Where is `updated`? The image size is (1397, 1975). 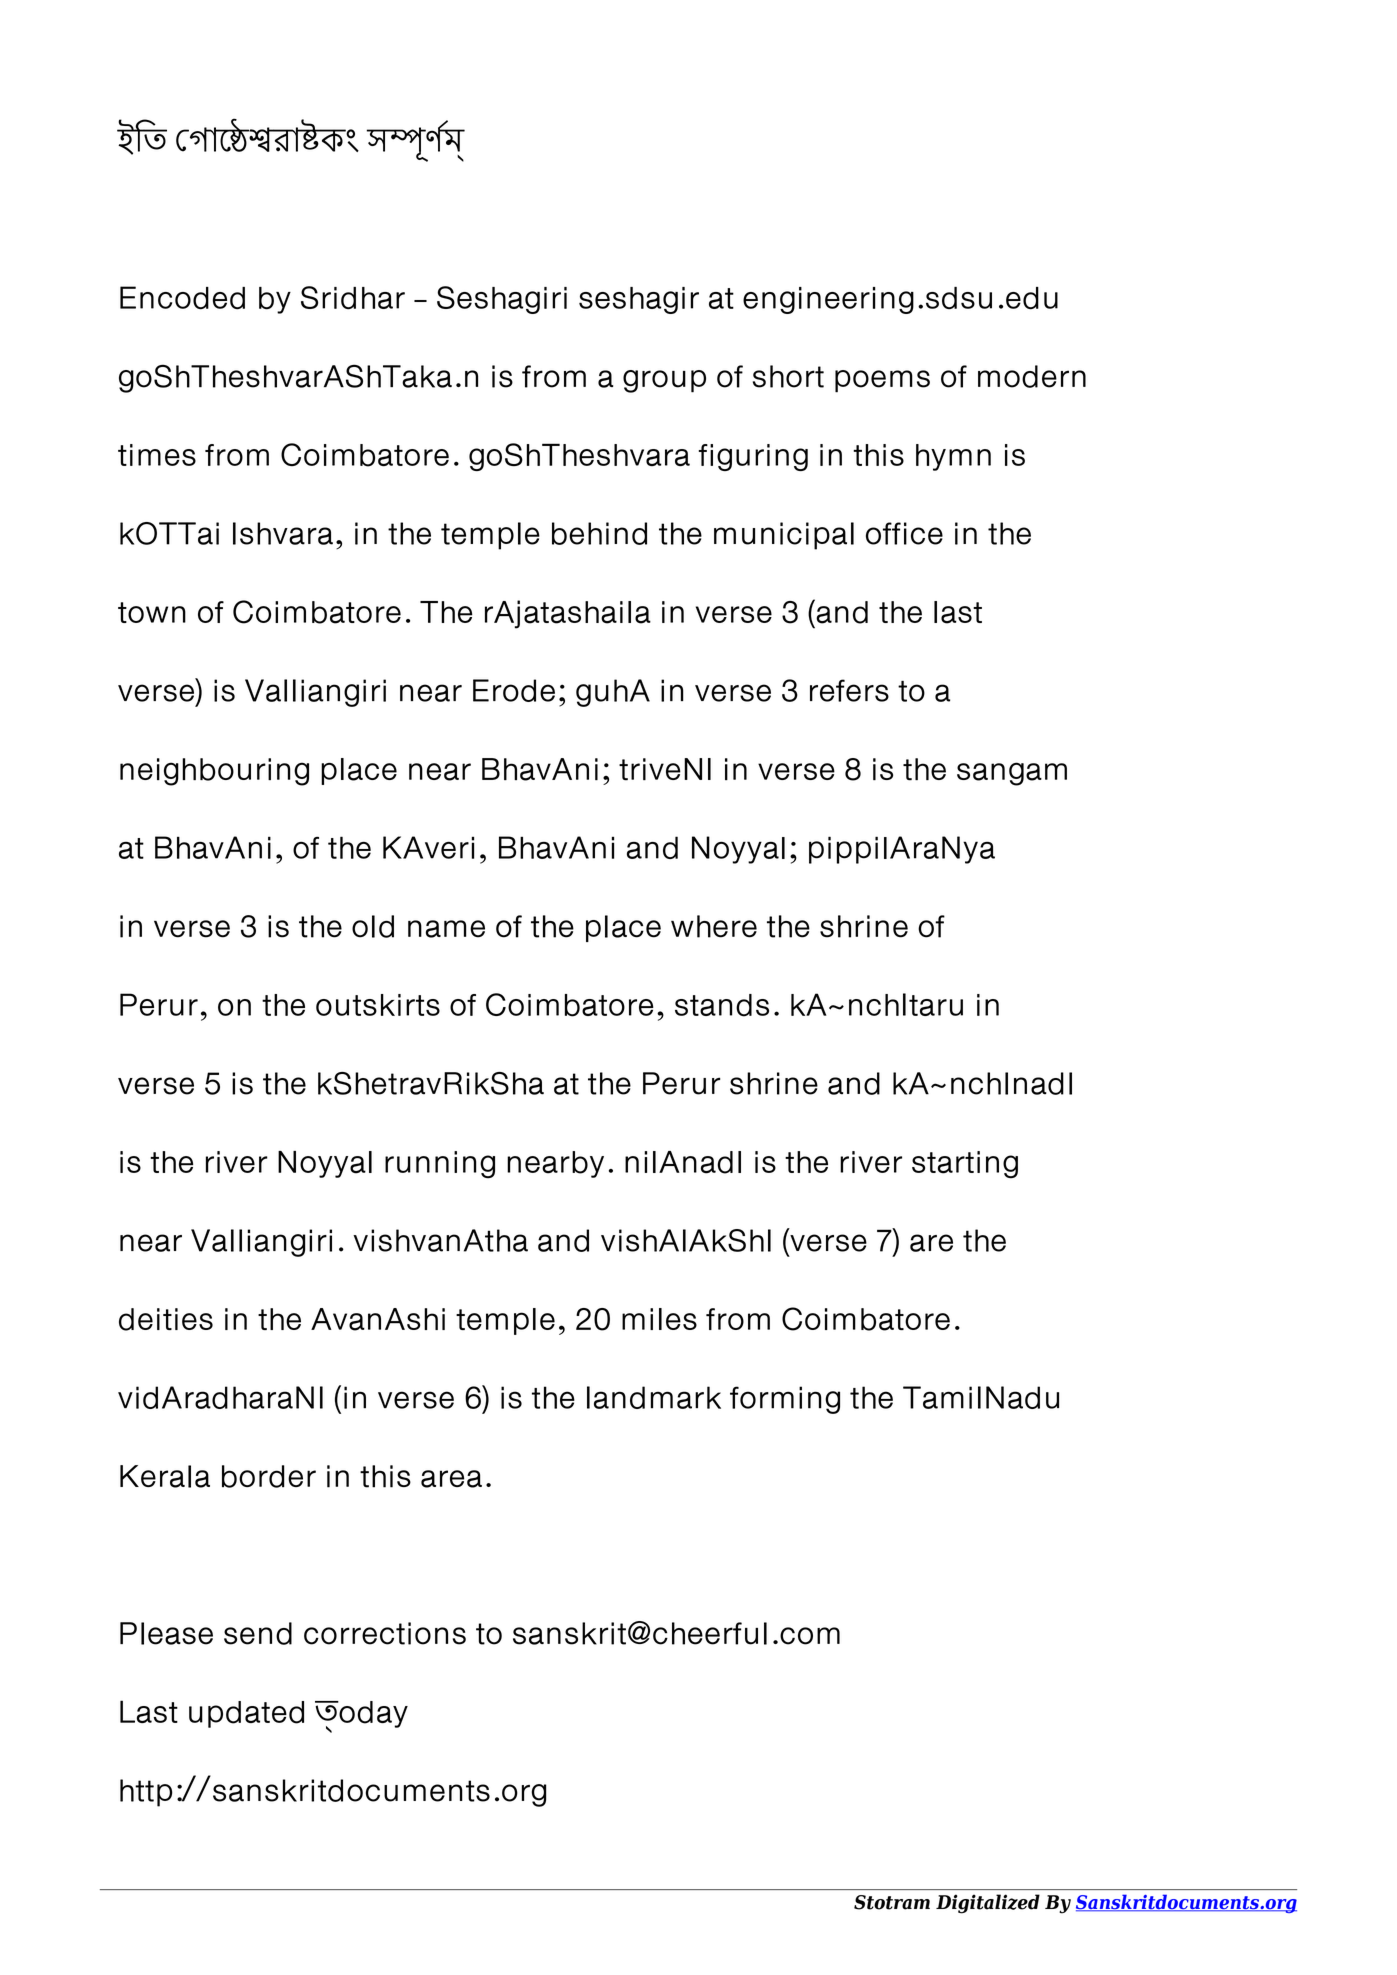 updated is located at coordinates (246, 1714).
